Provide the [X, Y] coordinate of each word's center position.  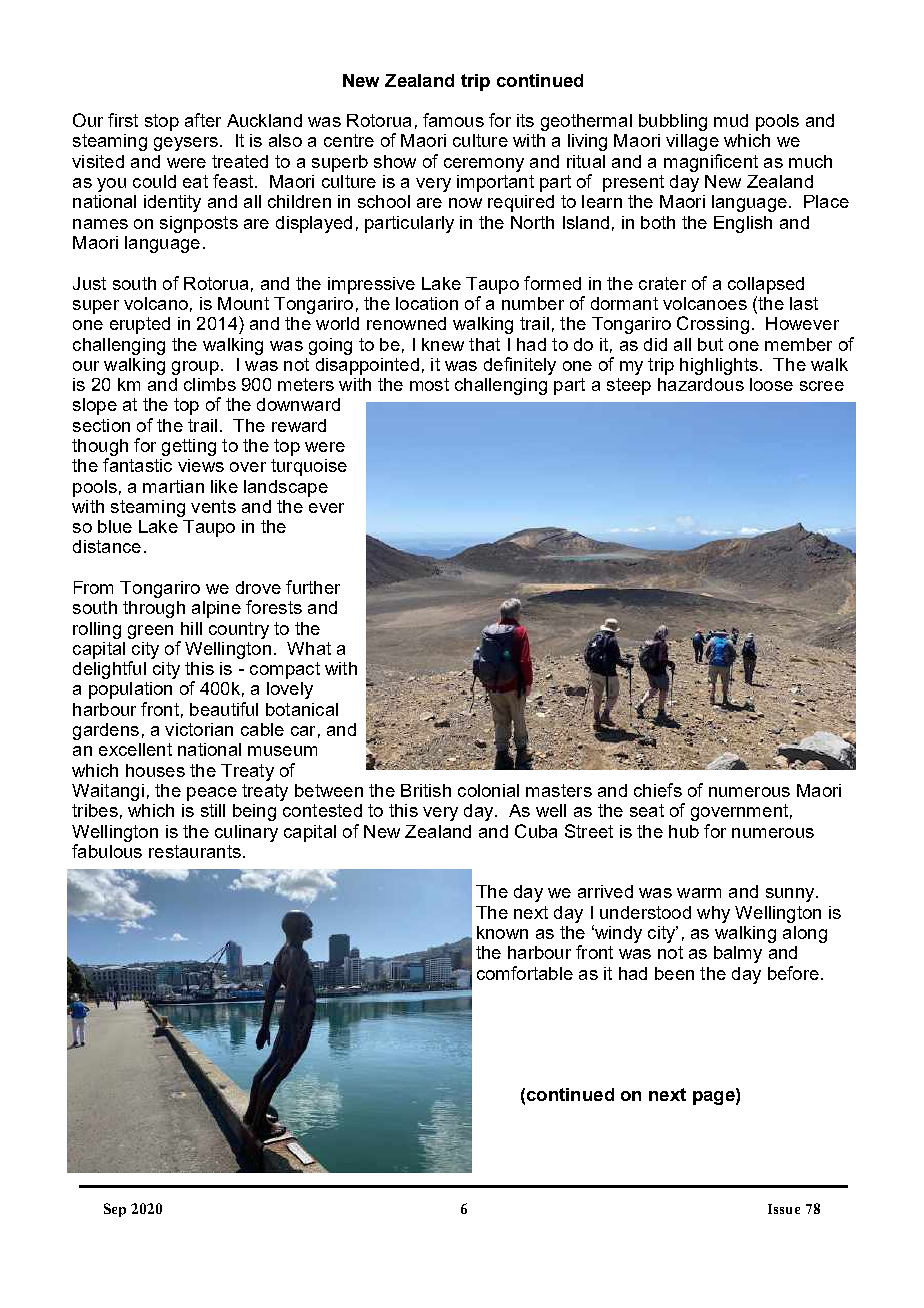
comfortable [525, 973]
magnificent [711, 163]
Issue [784, 1209]
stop [162, 122]
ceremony [484, 165]
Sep [115, 1210]
